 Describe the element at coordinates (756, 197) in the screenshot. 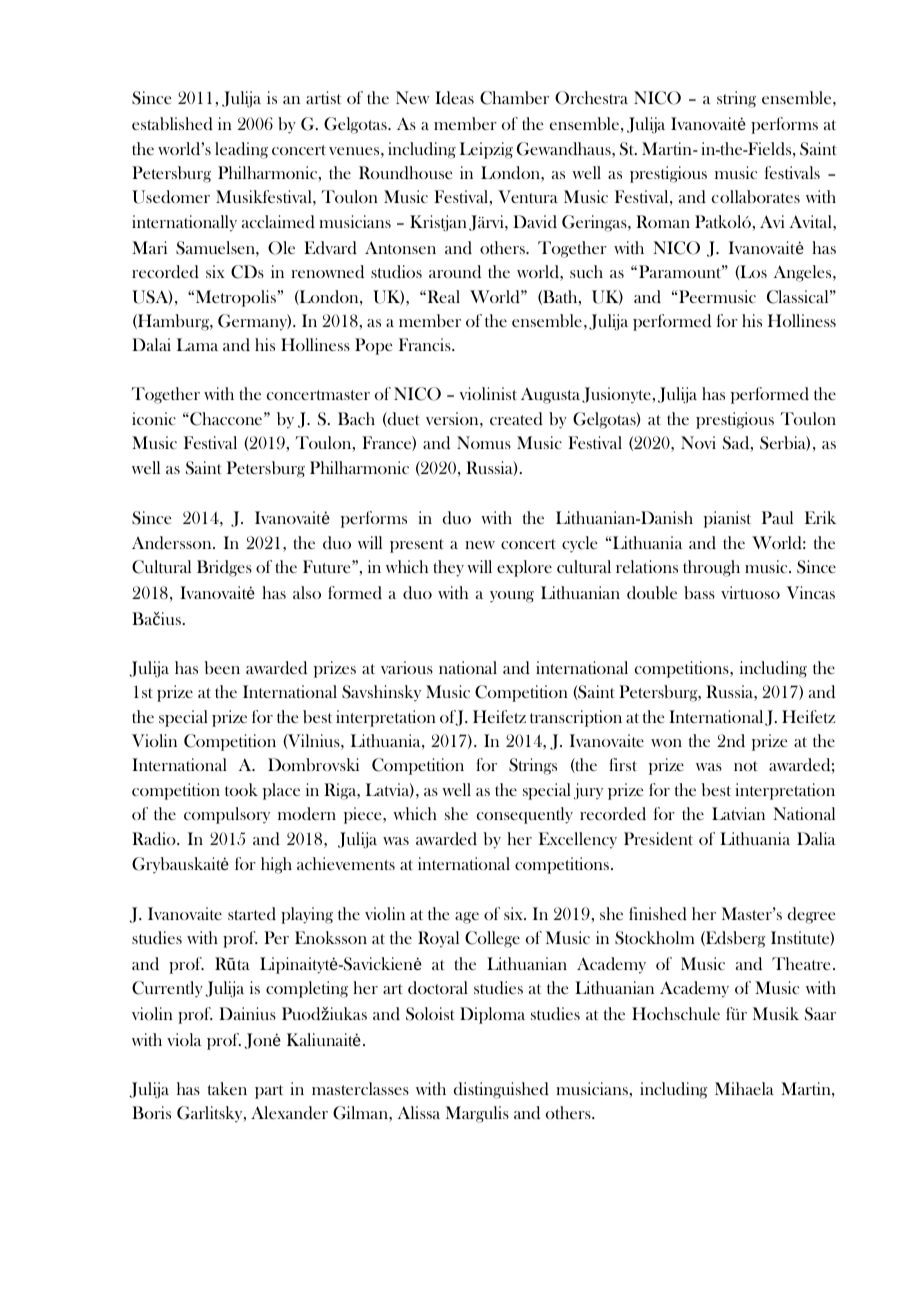

I see `collaborates` at that location.
